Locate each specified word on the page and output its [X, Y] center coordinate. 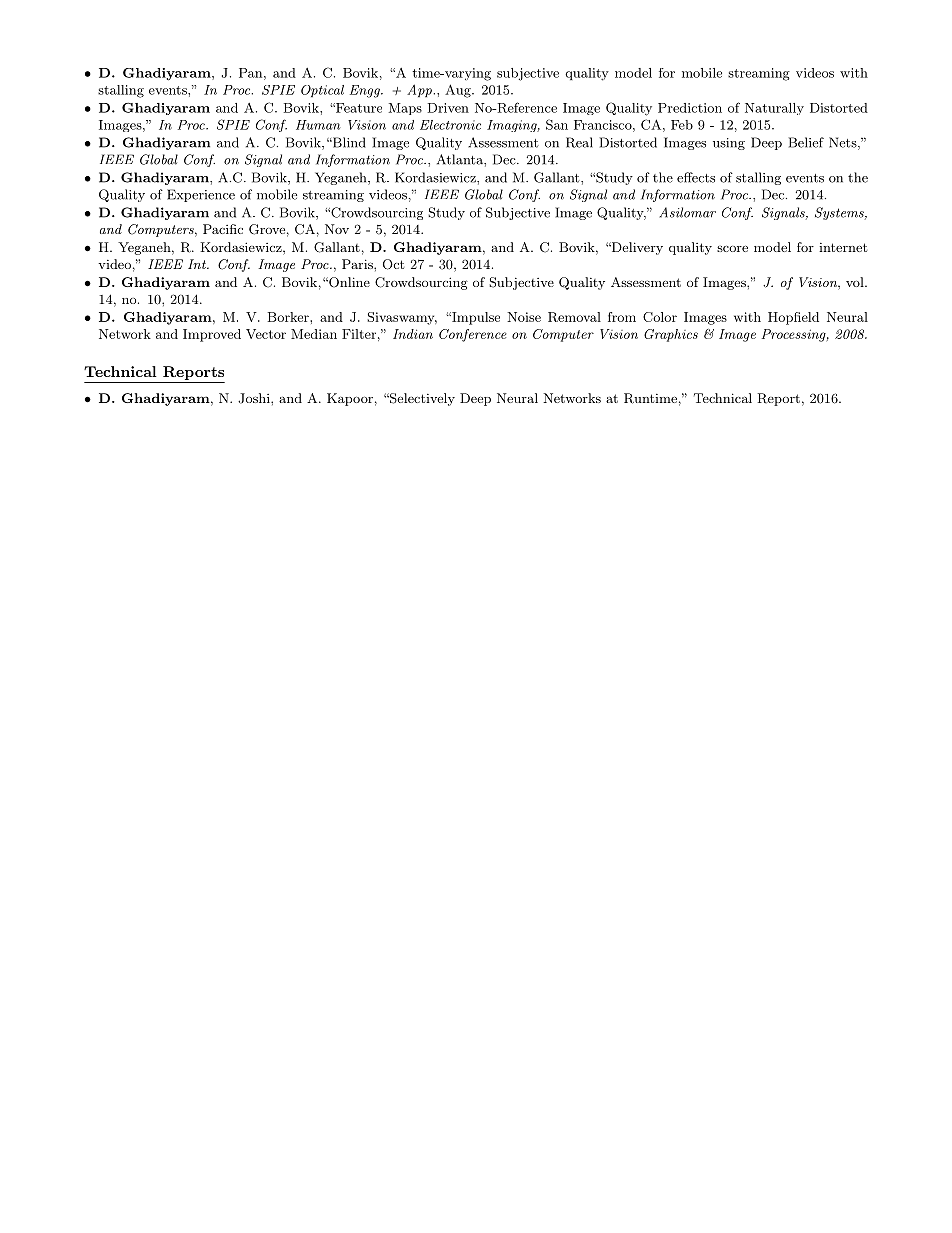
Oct [393, 264]
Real [579, 142]
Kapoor [350, 399]
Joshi [255, 398]
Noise [524, 317]
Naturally [774, 109]
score [732, 248]
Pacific [223, 229]
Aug [459, 91]
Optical [322, 91]
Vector [266, 334]
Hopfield [793, 318]
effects [696, 177]
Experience [201, 195]
